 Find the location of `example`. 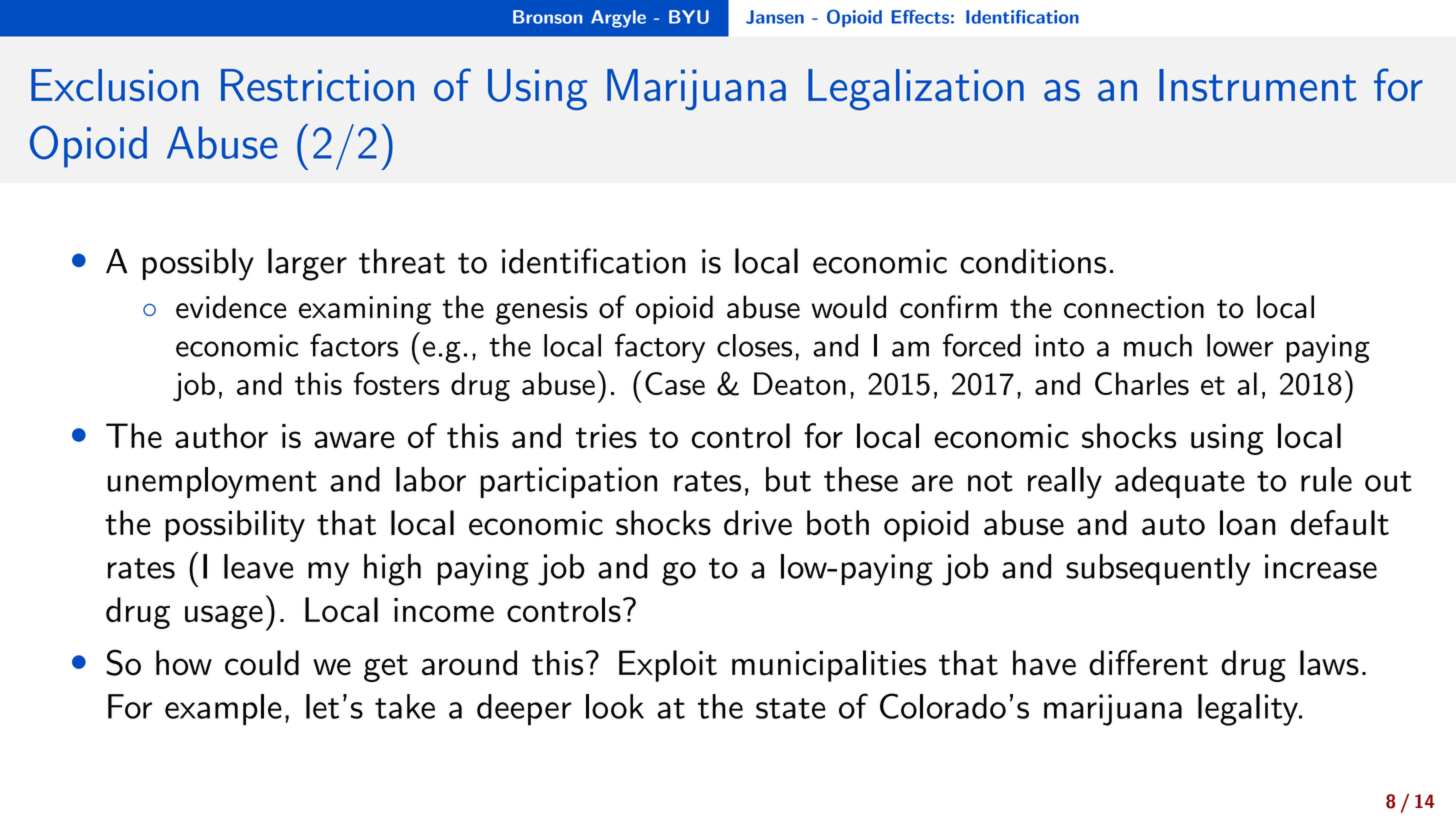

example is located at coordinates (223, 710).
